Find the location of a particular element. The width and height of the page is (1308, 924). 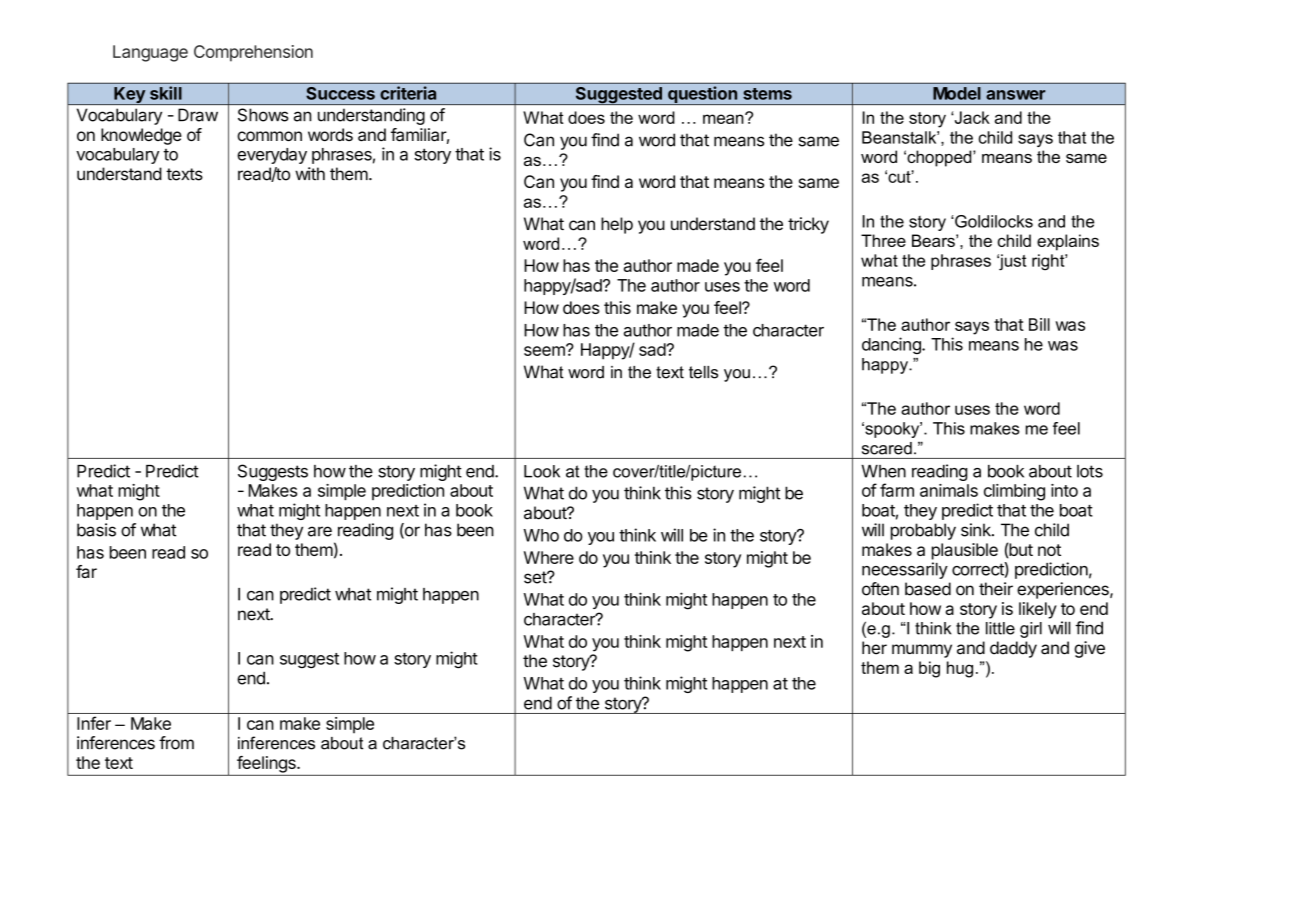

just is located at coordinates (1011, 262).
